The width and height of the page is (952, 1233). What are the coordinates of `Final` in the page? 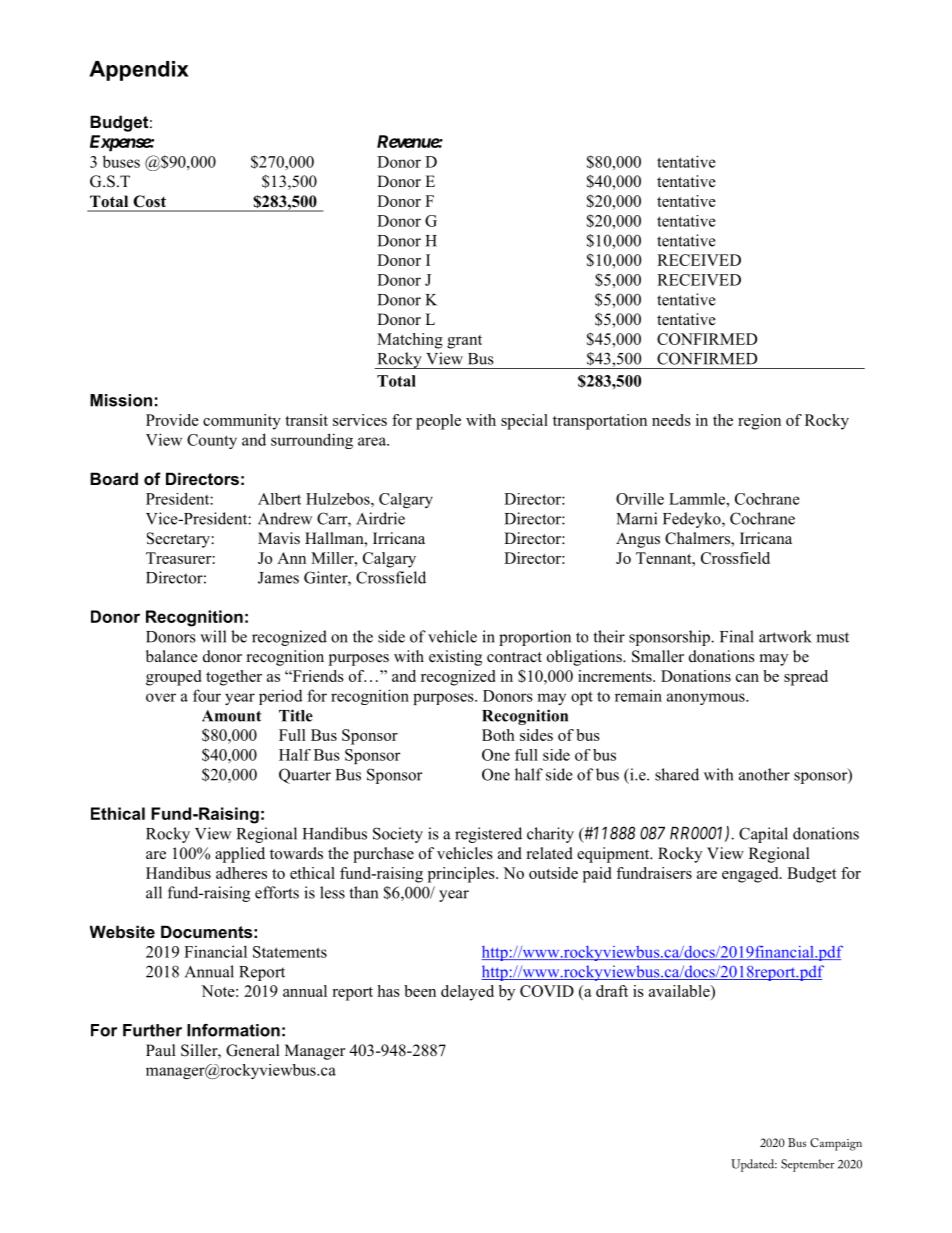 It's located at (737, 636).
